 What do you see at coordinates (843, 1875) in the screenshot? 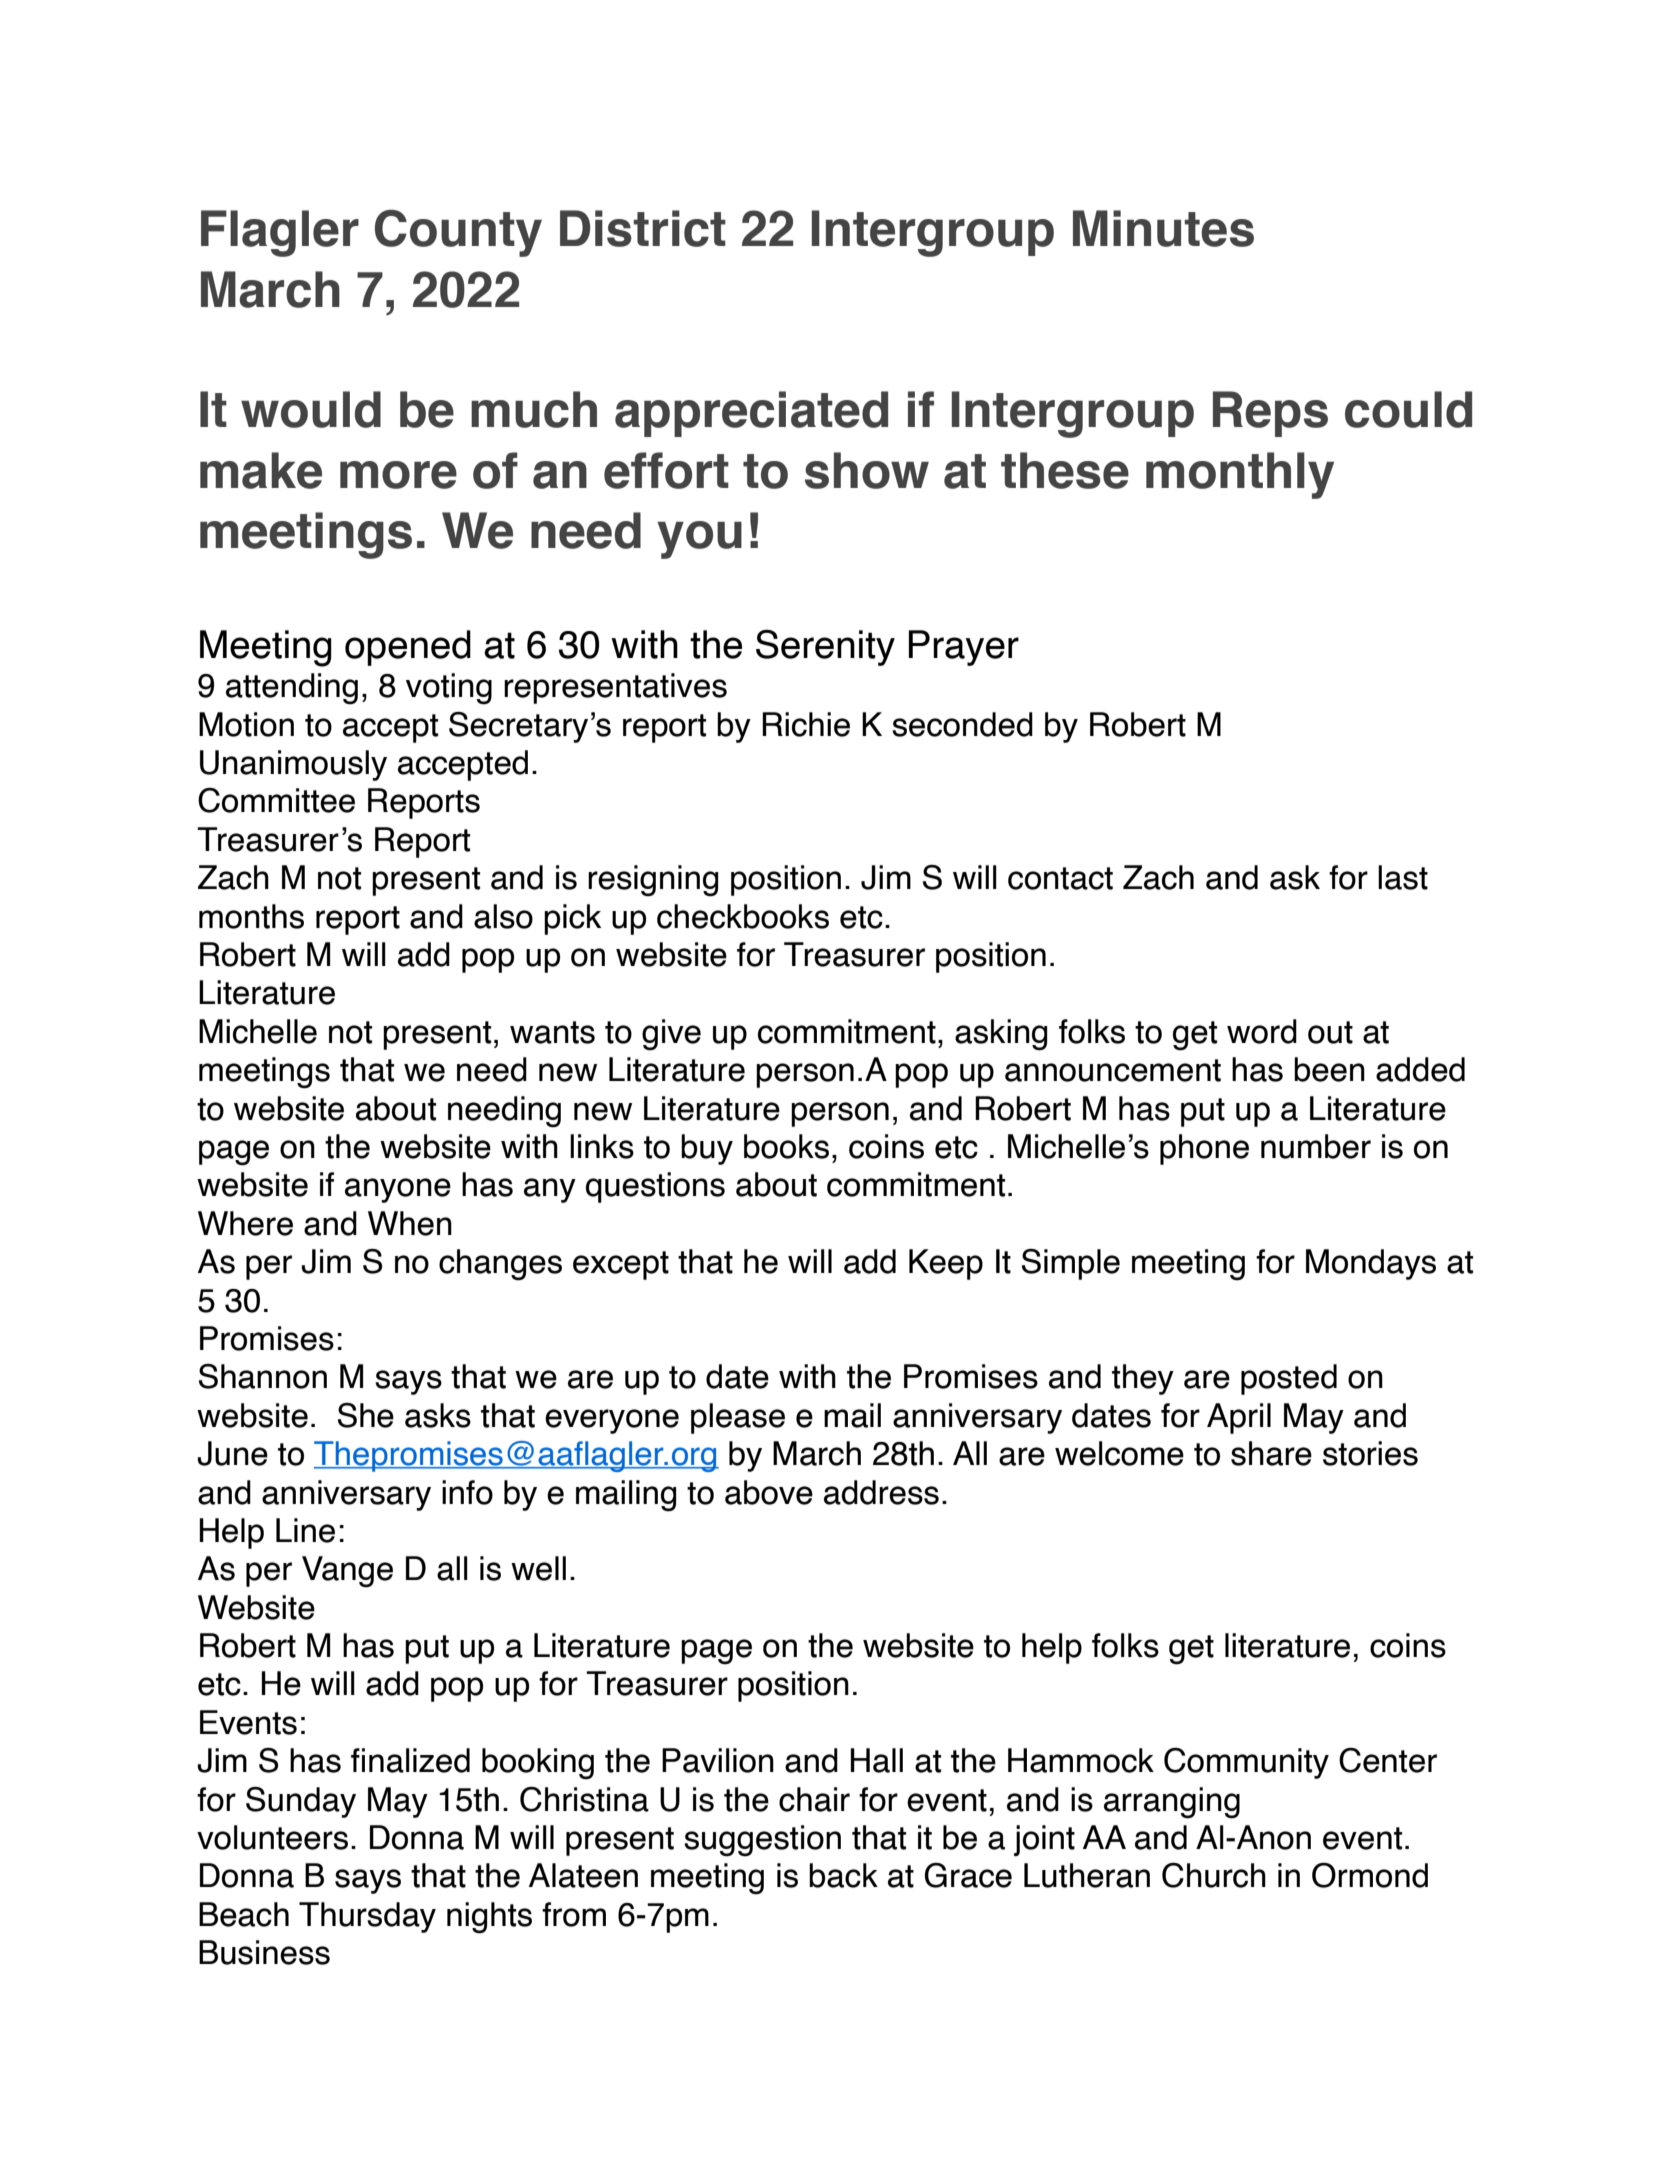
I see `back` at bounding box center [843, 1875].
